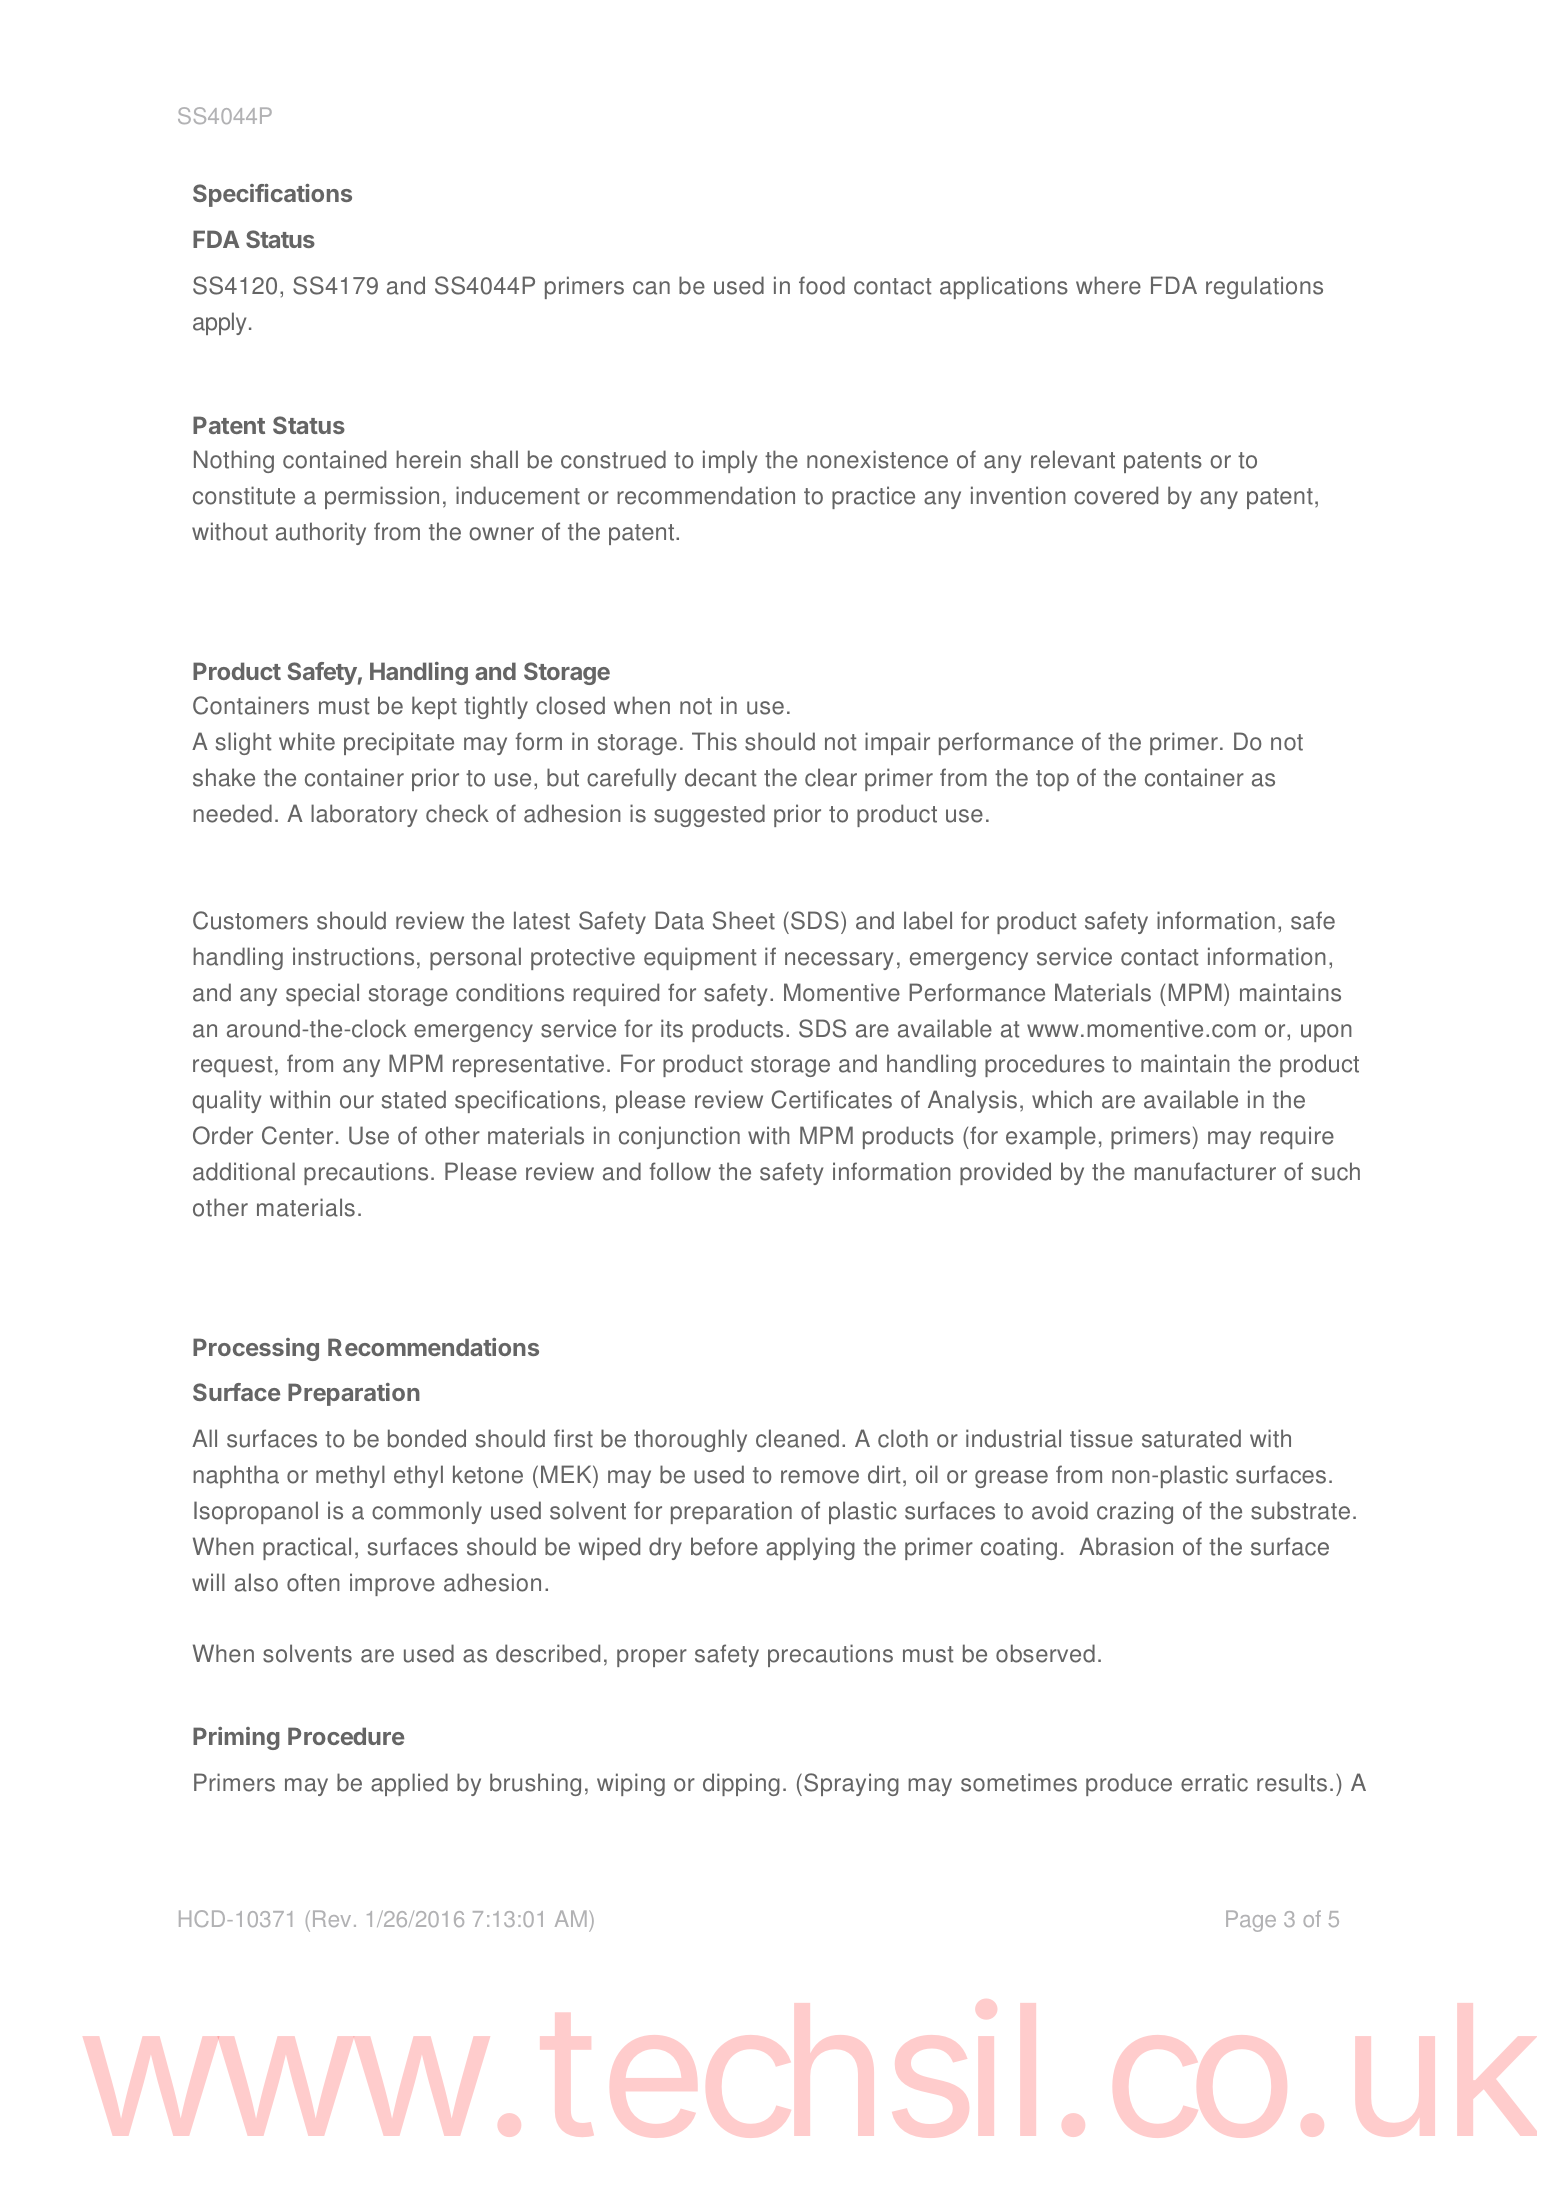 The width and height of the screenshot is (1556, 2202). Describe the element at coordinates (256, 1349) in the screenshot. I see `Processing` at that location.
